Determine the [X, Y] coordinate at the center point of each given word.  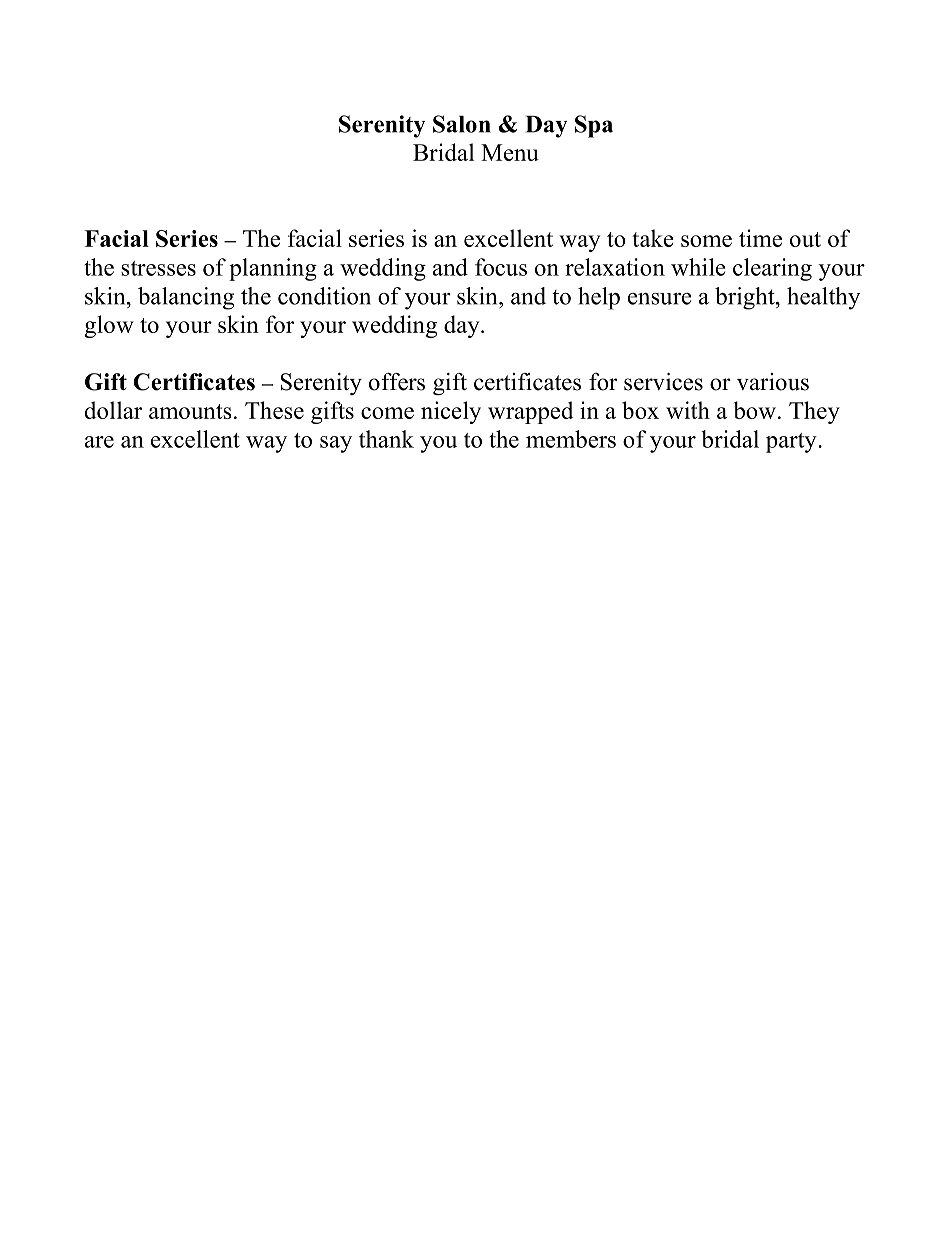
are [99, 442]
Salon [462, 124]
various [773, 382]
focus [501, 267]
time [760, 238]
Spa [594, 126]
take [653, 238]
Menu [510, 152]
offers [397, 382]
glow [109, 326]
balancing [186, 298]
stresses [158, 268]
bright [746, 298]
